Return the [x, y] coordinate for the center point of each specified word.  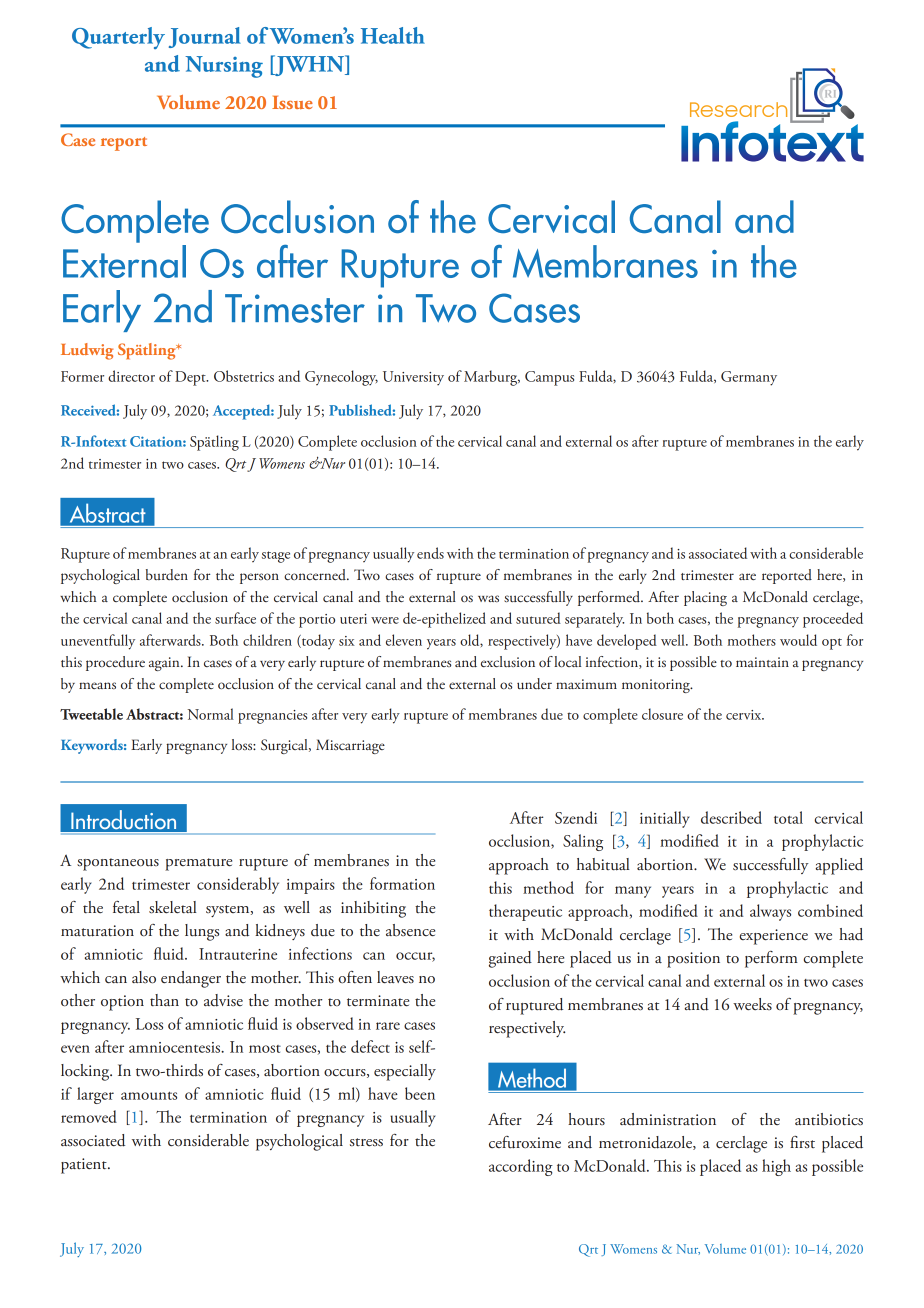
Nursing [224, 67]
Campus [549, 378]
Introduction [124, 819]
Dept [191, 378]
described [731, 817]
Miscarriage [350, 746]
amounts [149, 1096]
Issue [292, 102]
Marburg [492, 378]
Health [393, 35]
